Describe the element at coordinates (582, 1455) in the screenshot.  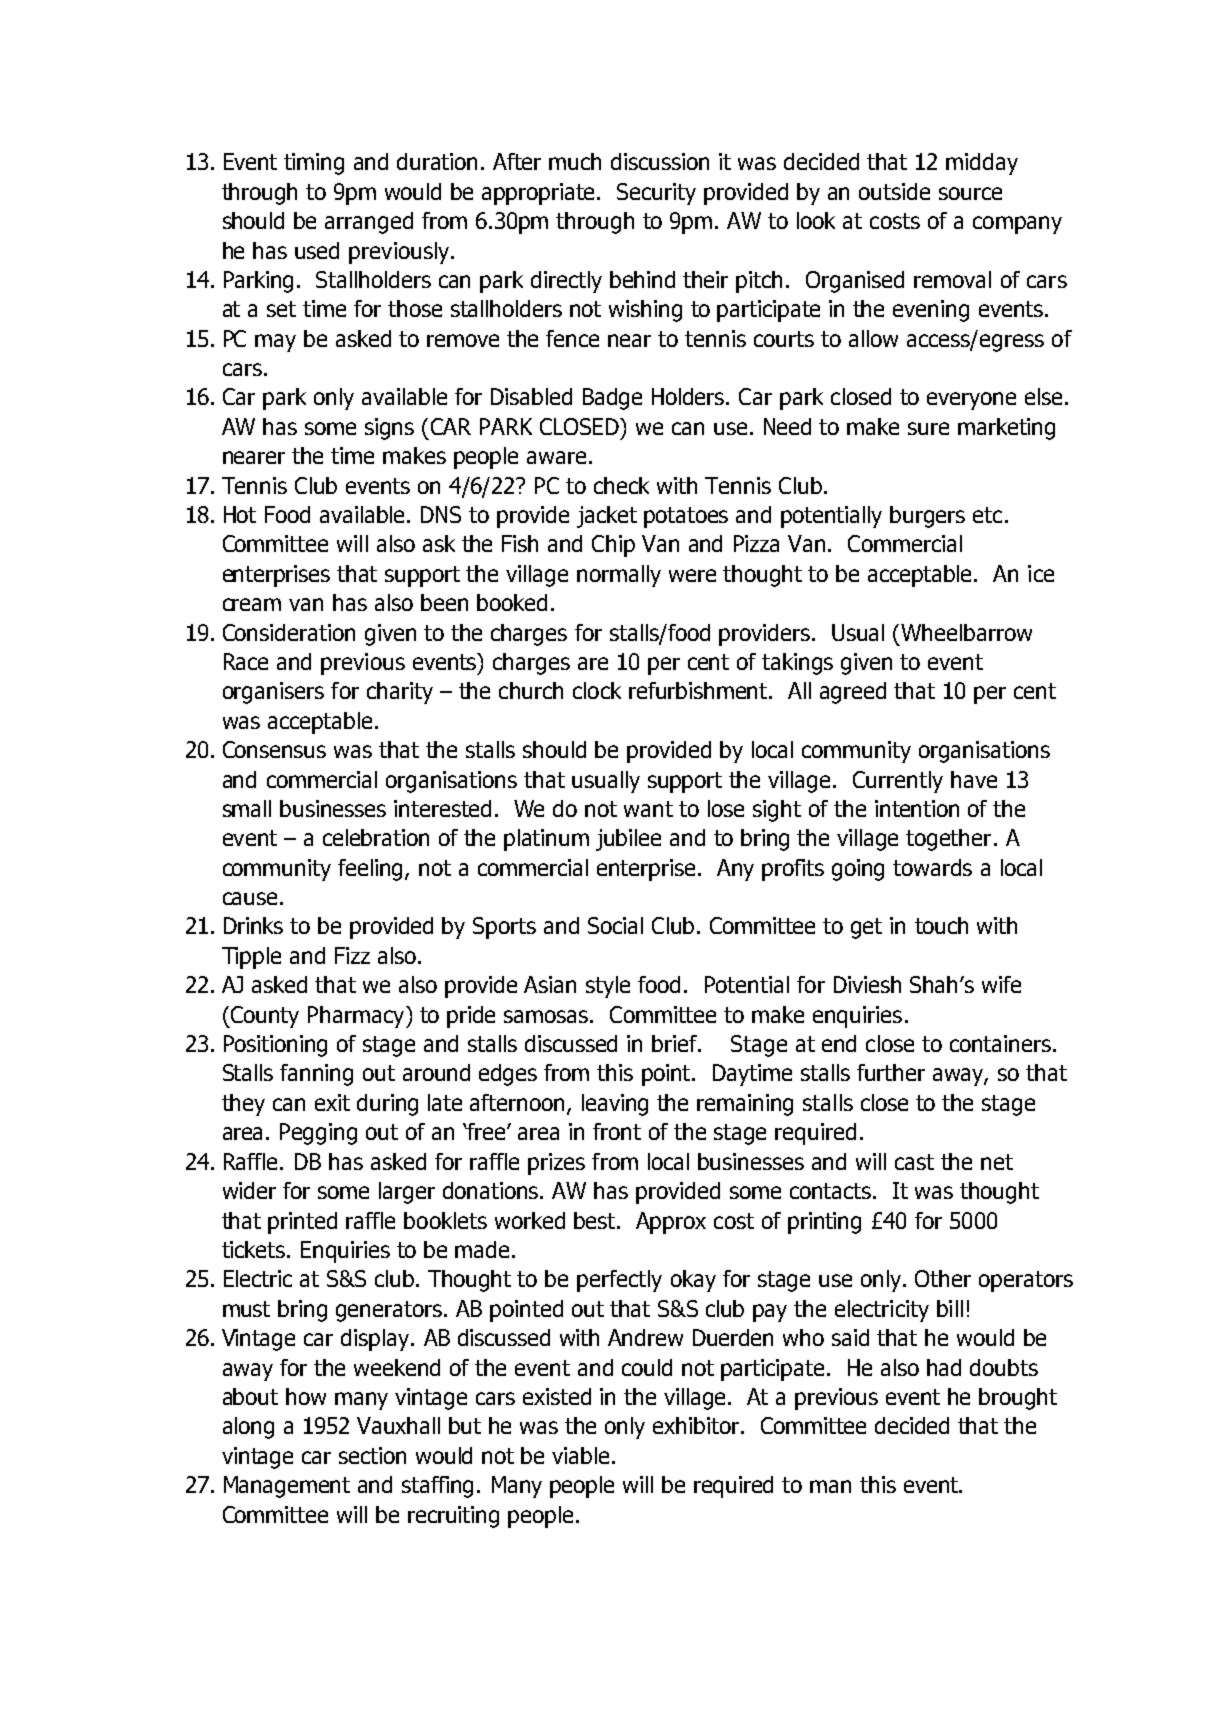
I see `viable` at that location.
